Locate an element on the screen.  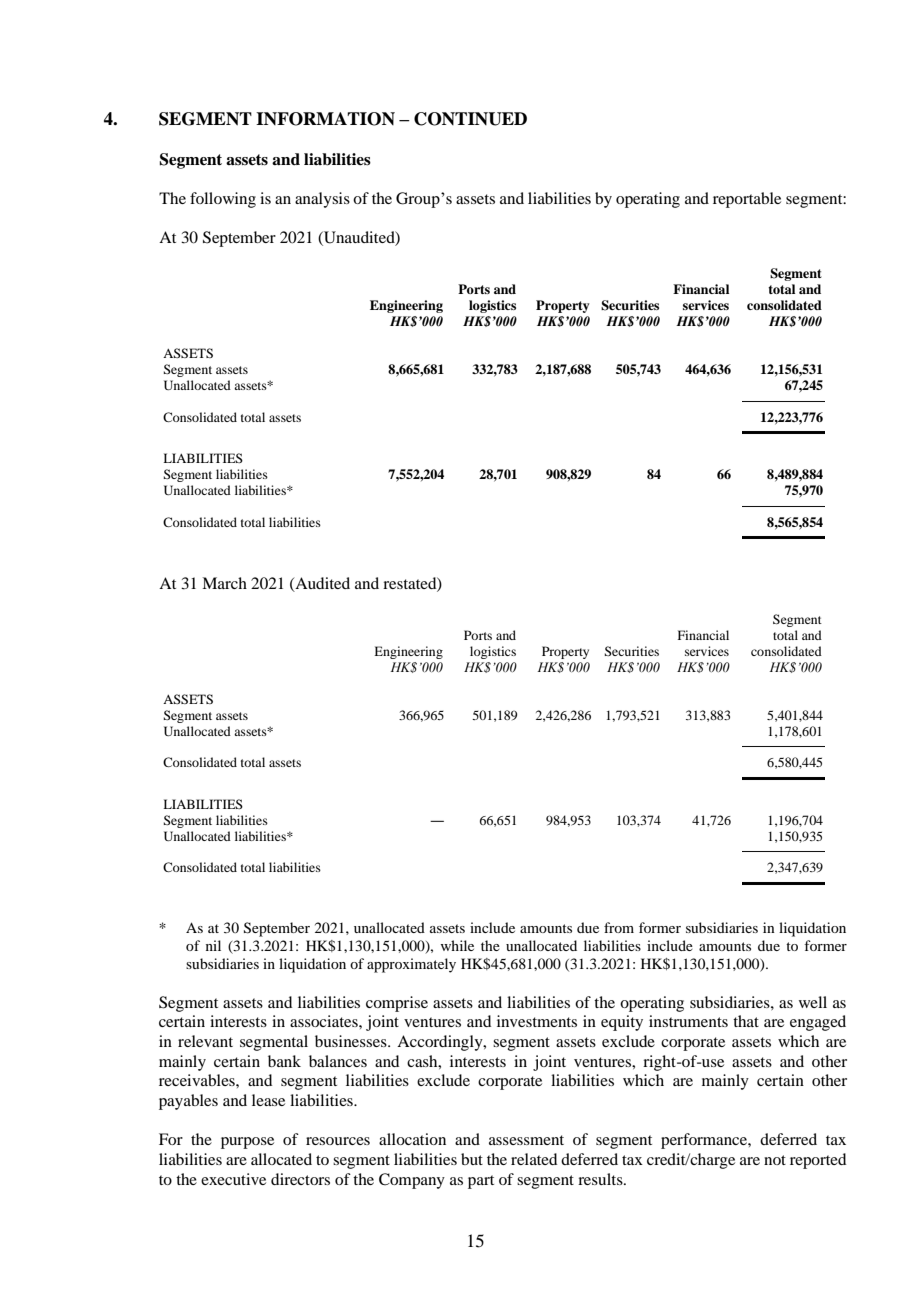
assessment is located at coordinates (526, 1140).
